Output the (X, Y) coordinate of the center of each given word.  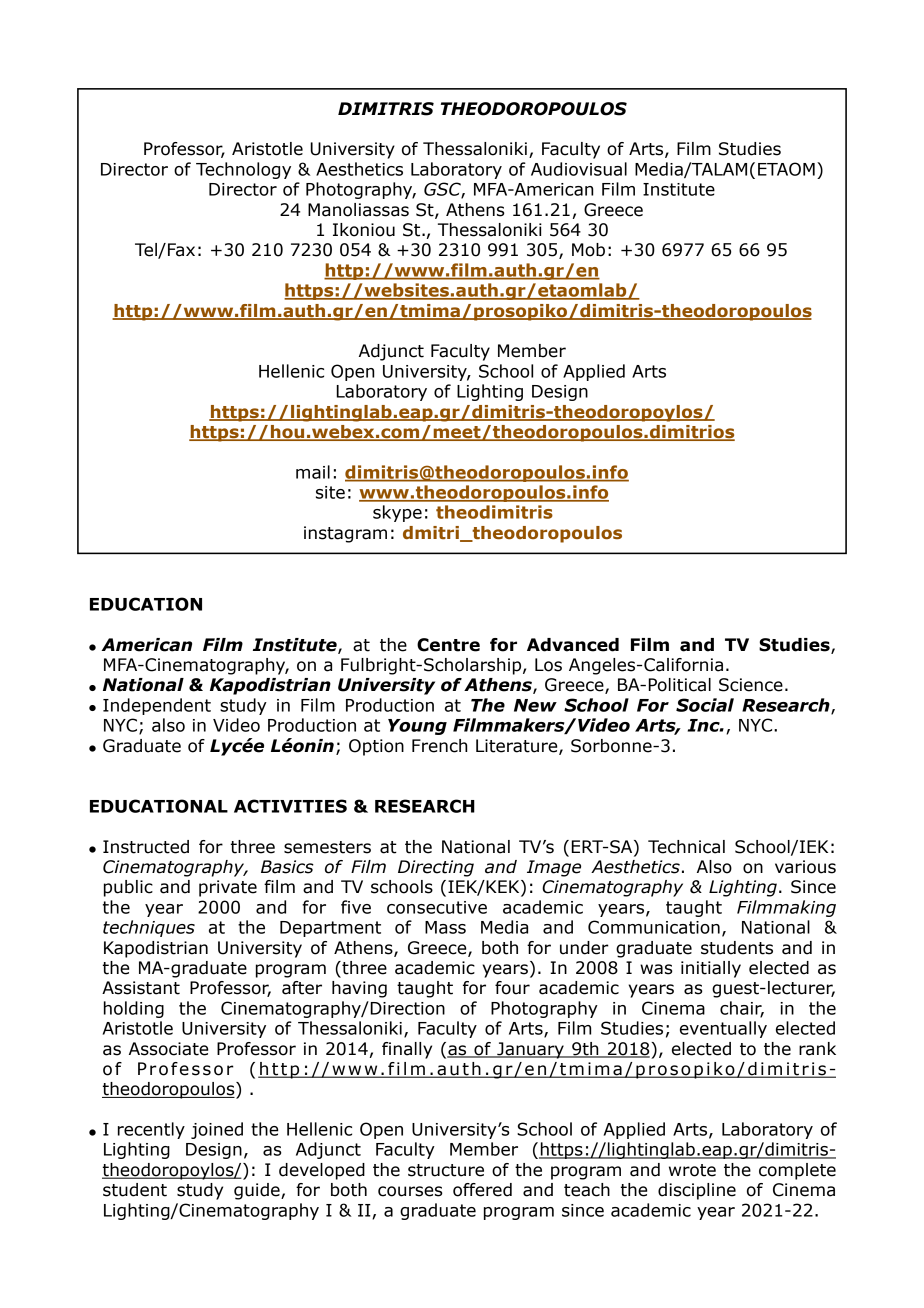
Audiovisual (579, 169)
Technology (243, 170)
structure (446, 1170)
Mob (588, 250)
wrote (692, 1170)
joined (217, 1130)
